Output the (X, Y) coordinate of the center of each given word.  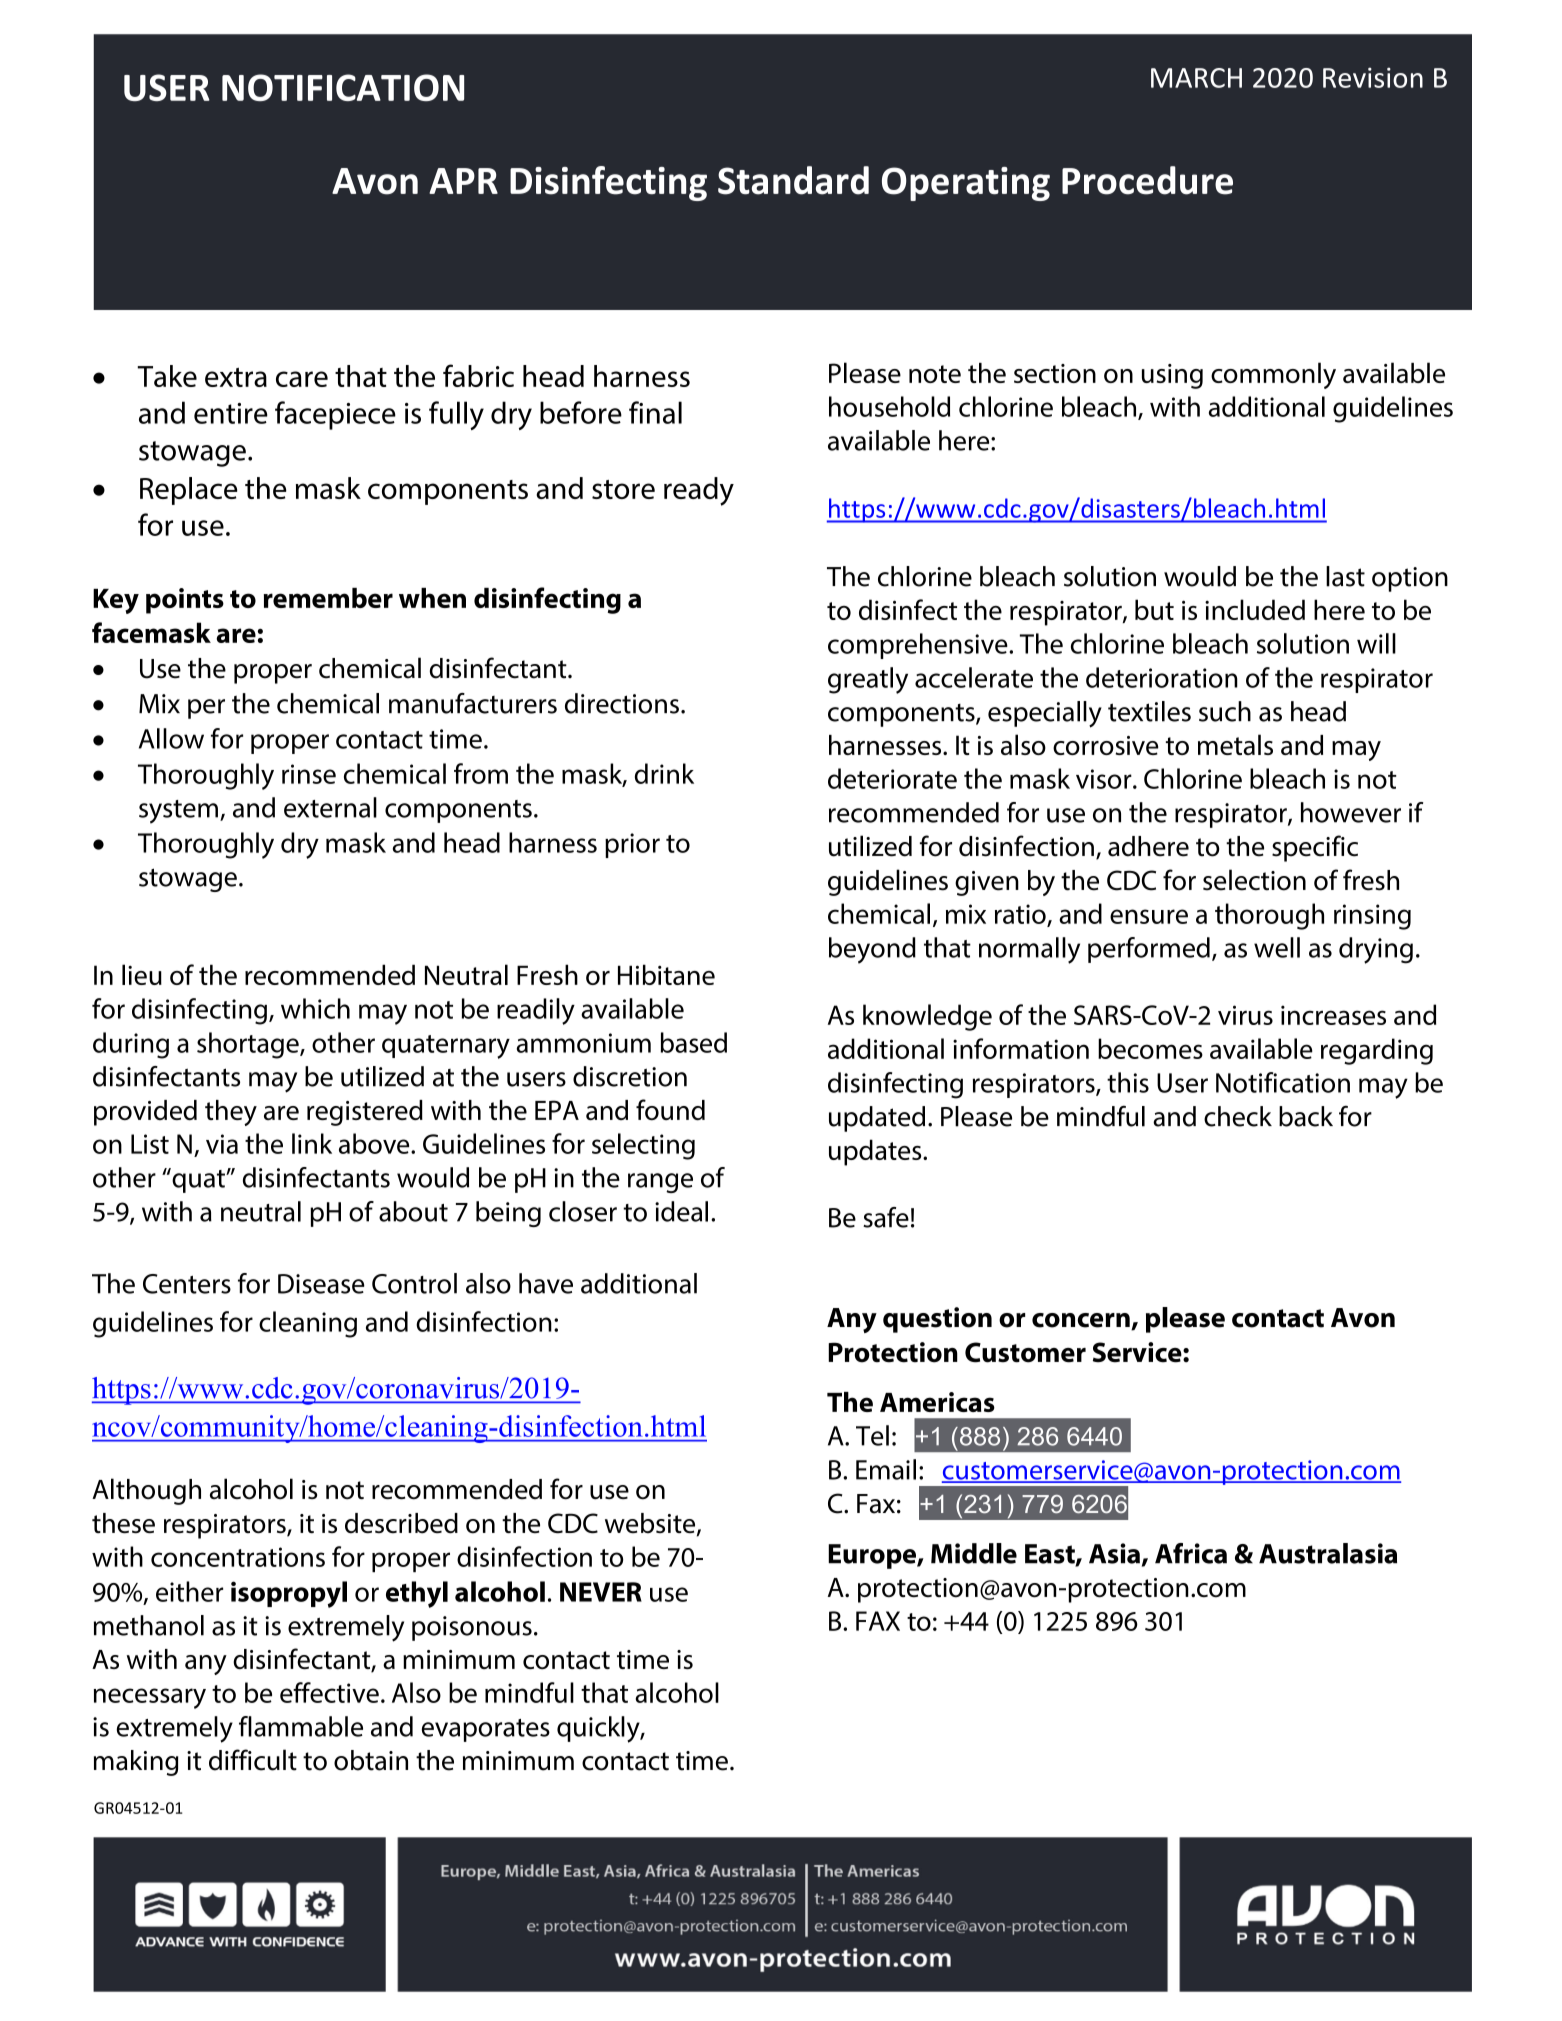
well (1277, 947)
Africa (1191, 1553)
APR (463, 181)
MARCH (1196, 78)
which (315, 1008)
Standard (793, 180)
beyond (872, 950)
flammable (301, 1726)
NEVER (601, 1592)
